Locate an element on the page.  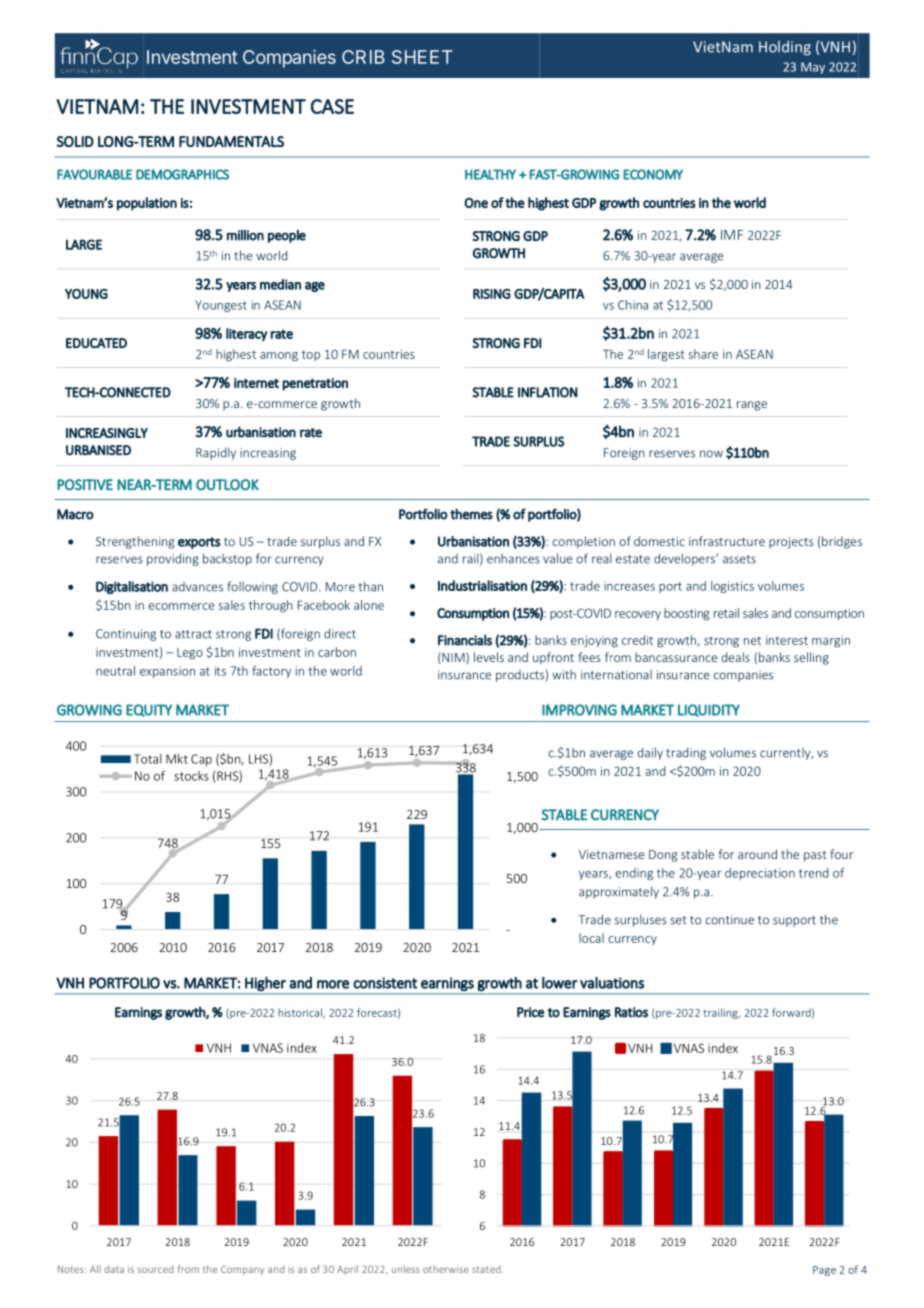
themes is located at coordinates (471, 514).
